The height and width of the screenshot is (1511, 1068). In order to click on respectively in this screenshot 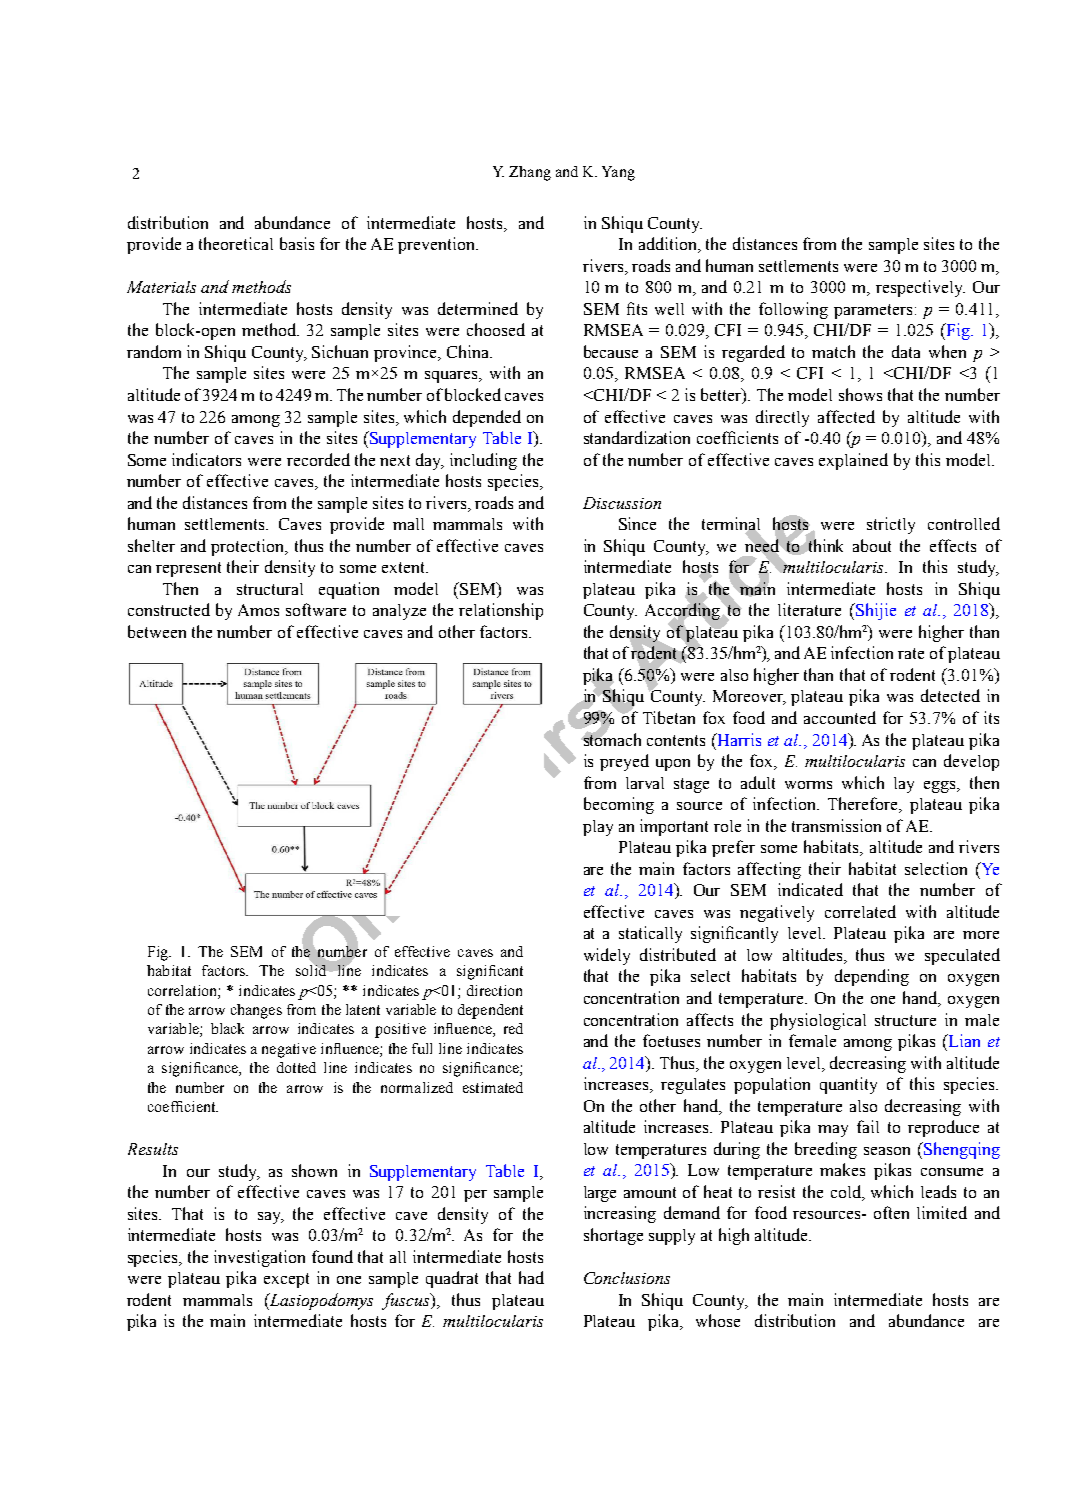, I will do `click(920, 288)`.
